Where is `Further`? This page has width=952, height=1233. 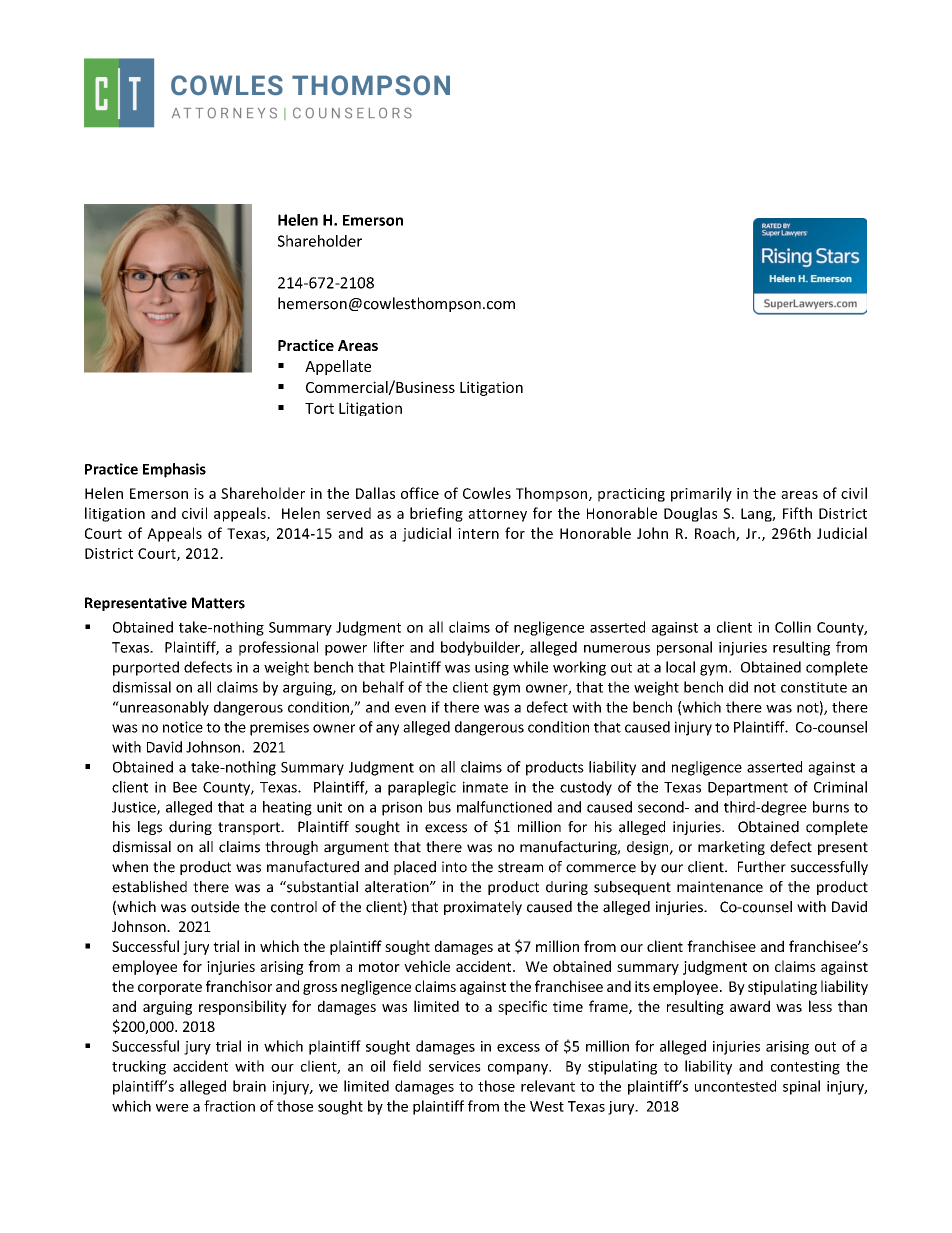 Further is located at coordinates (762, 867).
